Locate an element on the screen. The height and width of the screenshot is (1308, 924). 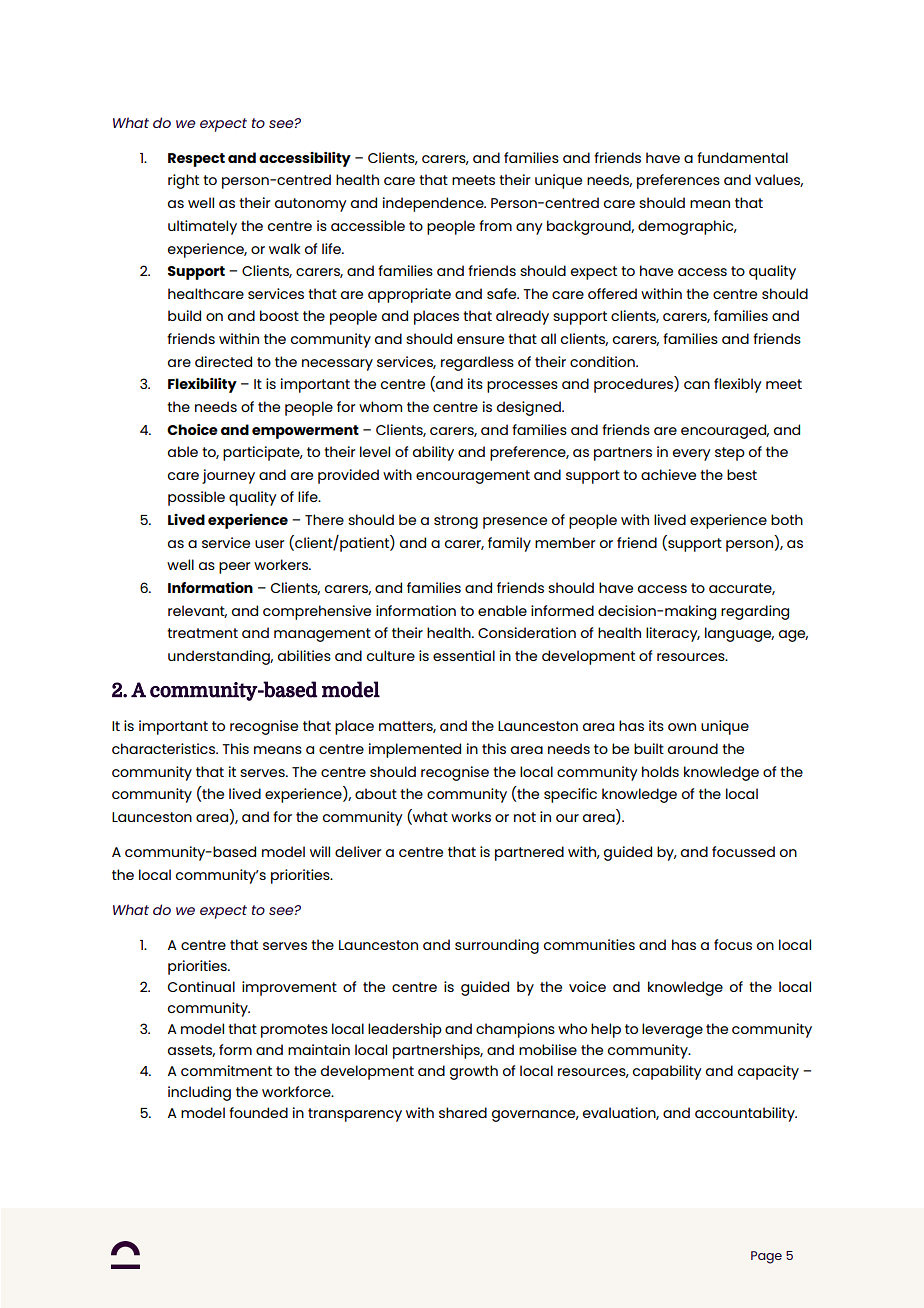
Respect is located at coordinates (196, 160).
